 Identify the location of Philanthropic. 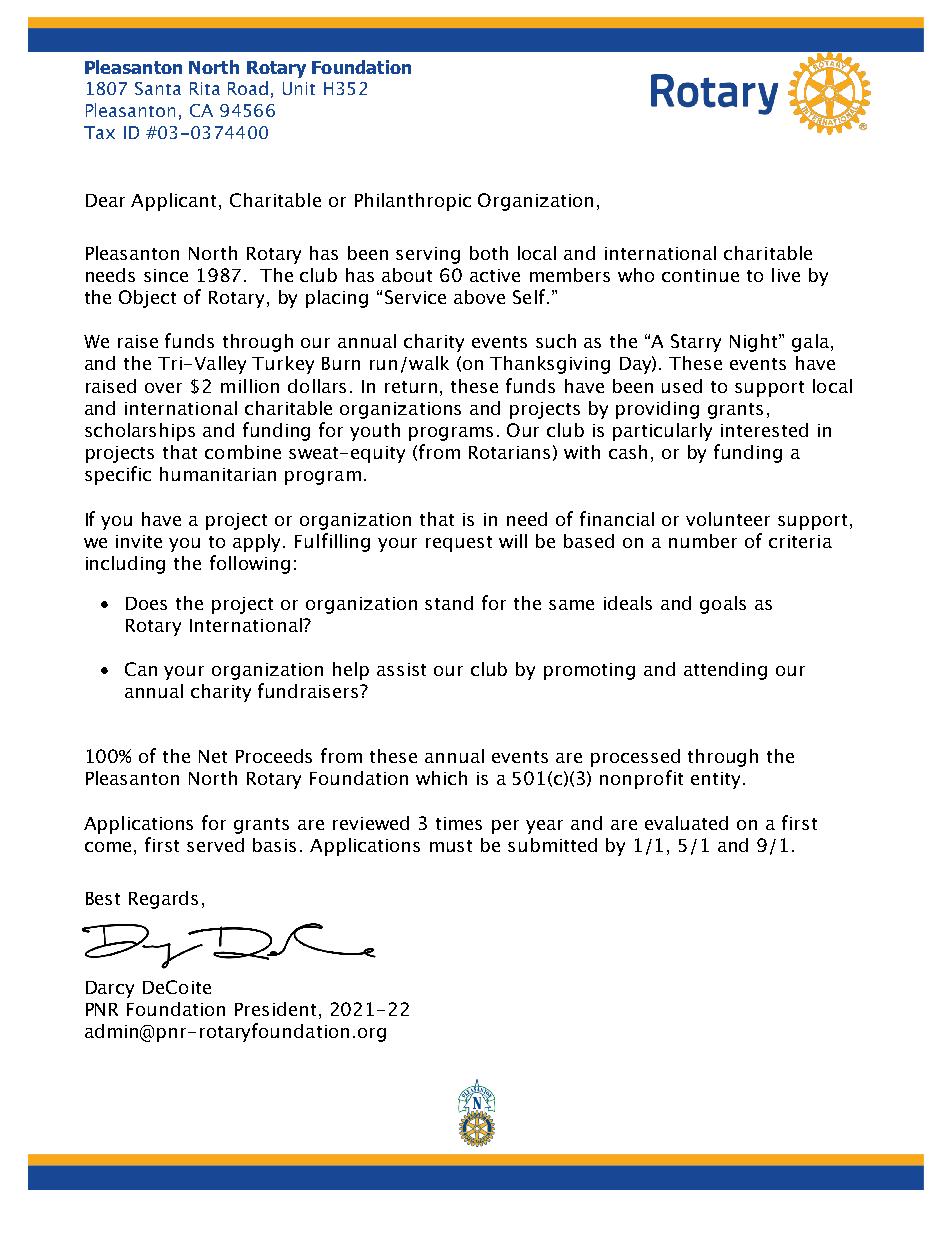
(413, 202).
